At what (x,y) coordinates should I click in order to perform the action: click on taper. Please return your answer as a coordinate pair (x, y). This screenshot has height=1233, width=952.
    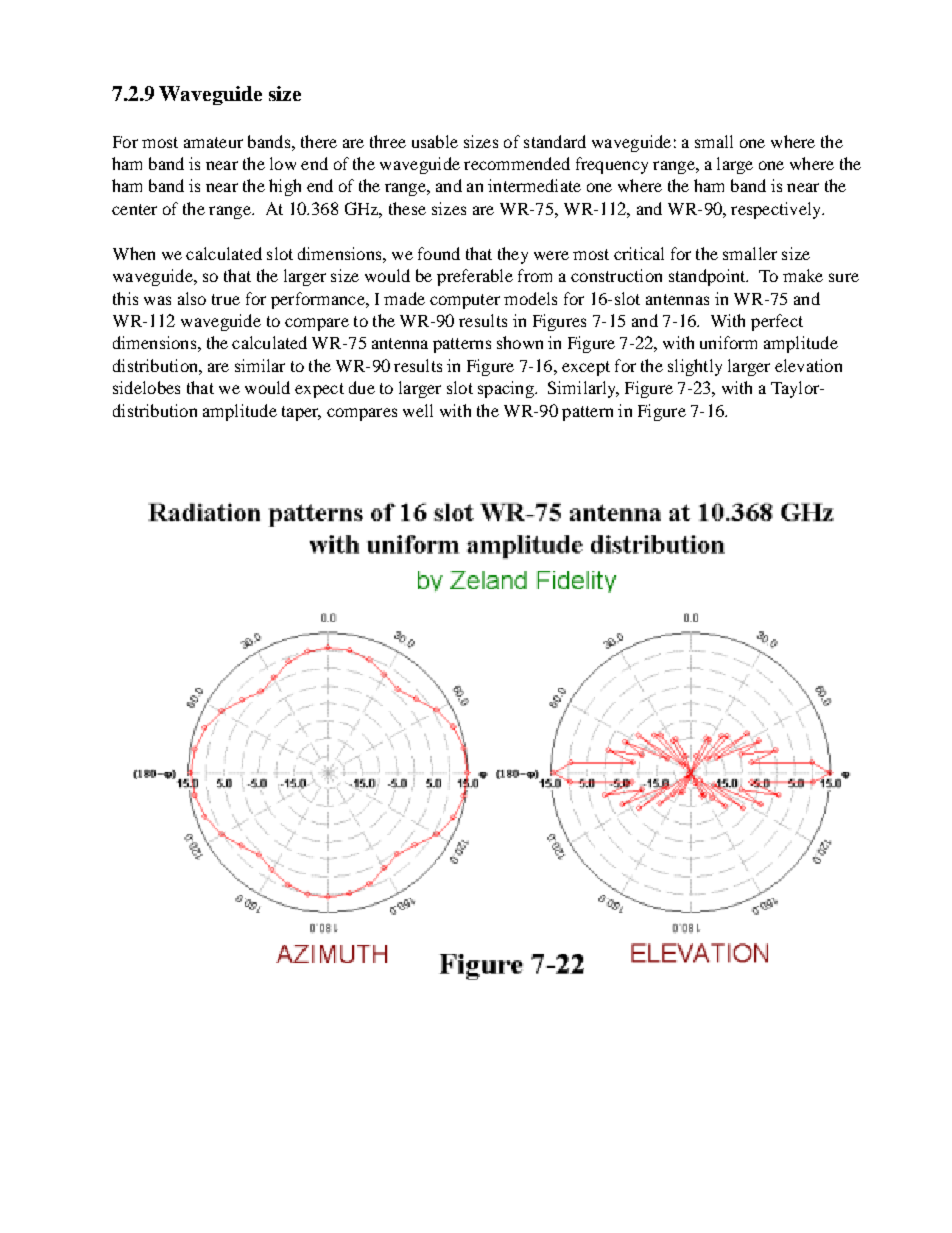
    Looking at the image, I should click on (301, 413).
